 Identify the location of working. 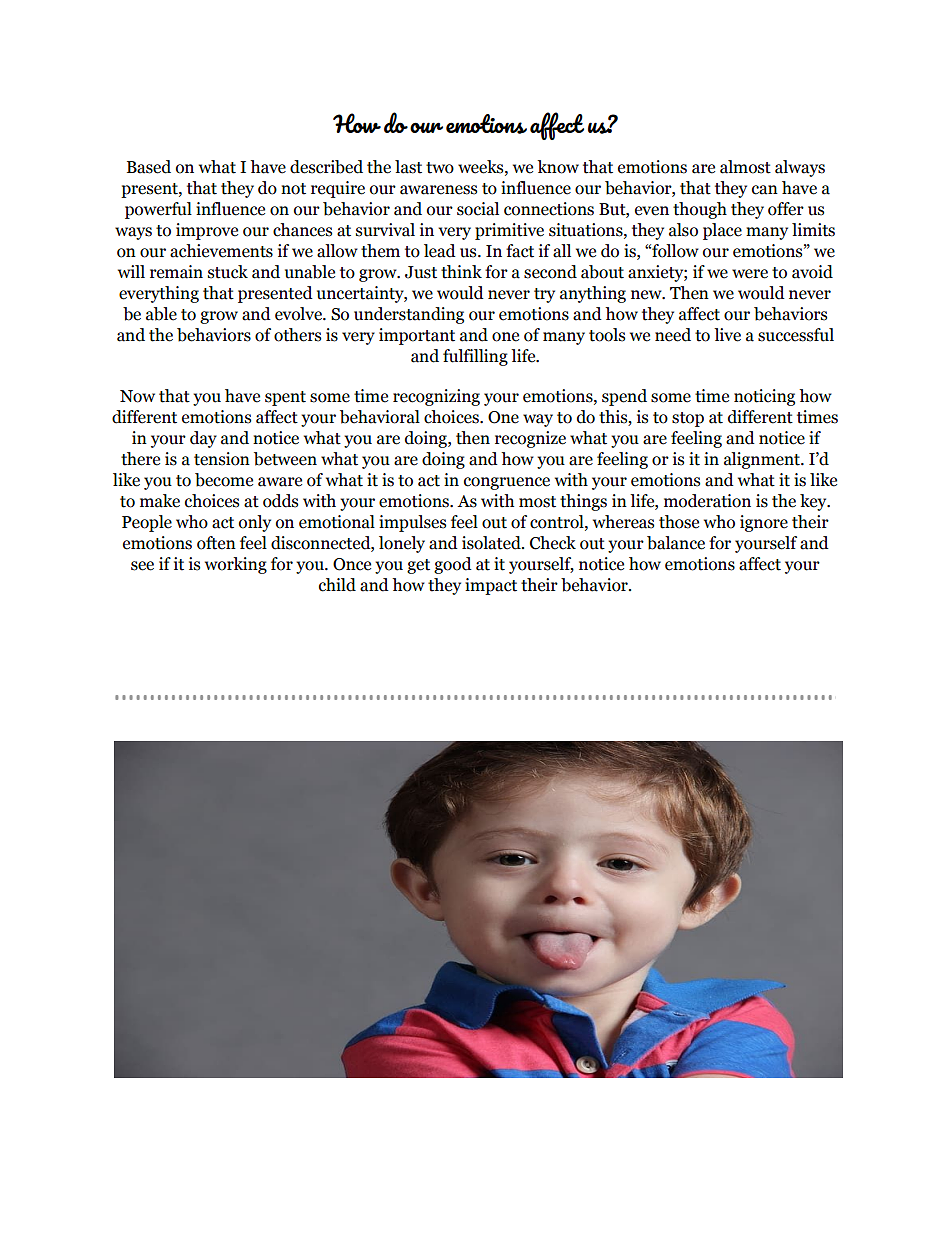
(236, 565).
